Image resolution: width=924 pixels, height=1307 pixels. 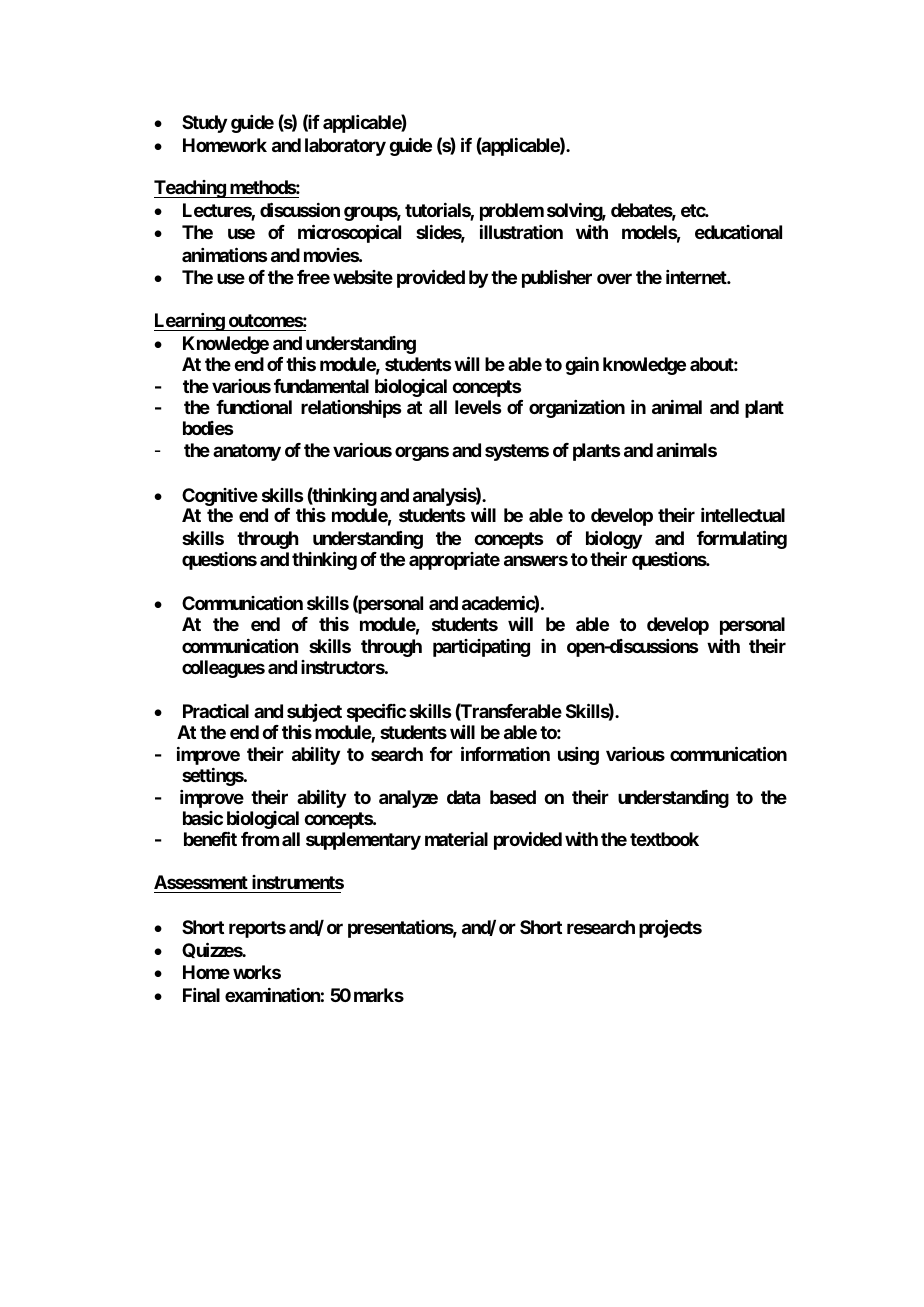 What do you see at coordinates (456, 839) in the document?
I see `material` at bounding box center [456, 839].
